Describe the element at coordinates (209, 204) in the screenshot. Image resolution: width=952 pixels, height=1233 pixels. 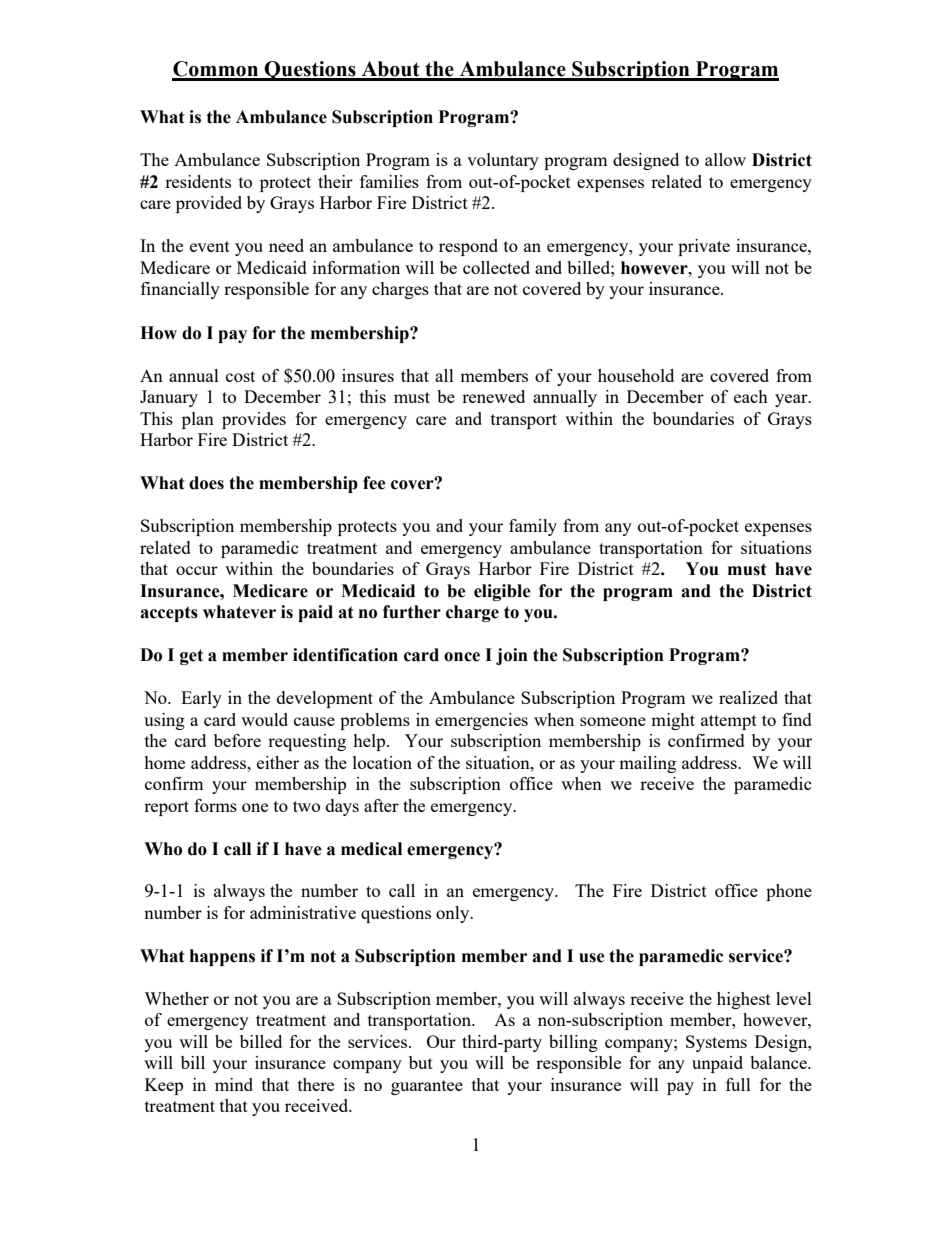
I see `provided` at that location.
